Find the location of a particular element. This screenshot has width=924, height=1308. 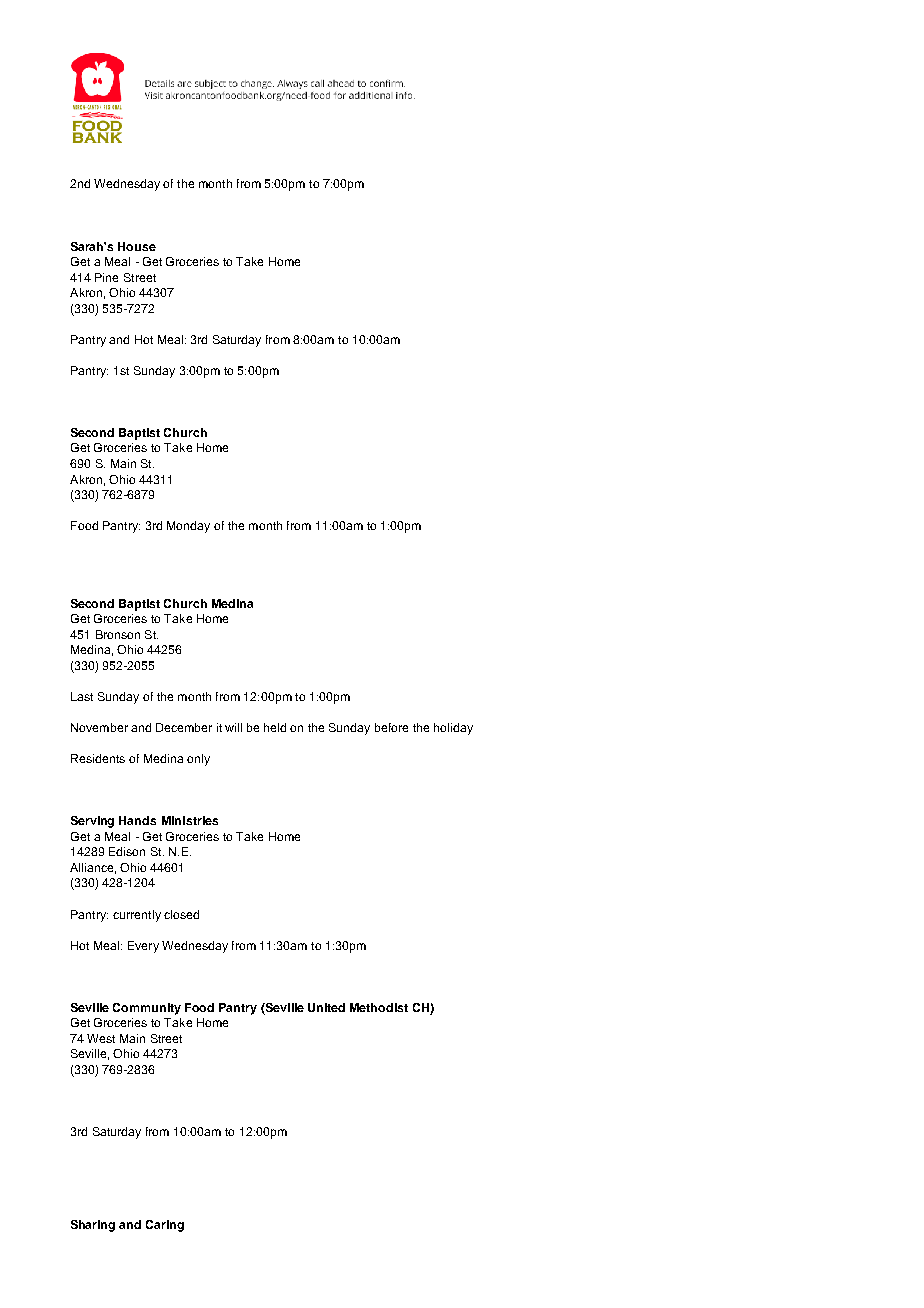

held is located at coordinates (275, 727).
